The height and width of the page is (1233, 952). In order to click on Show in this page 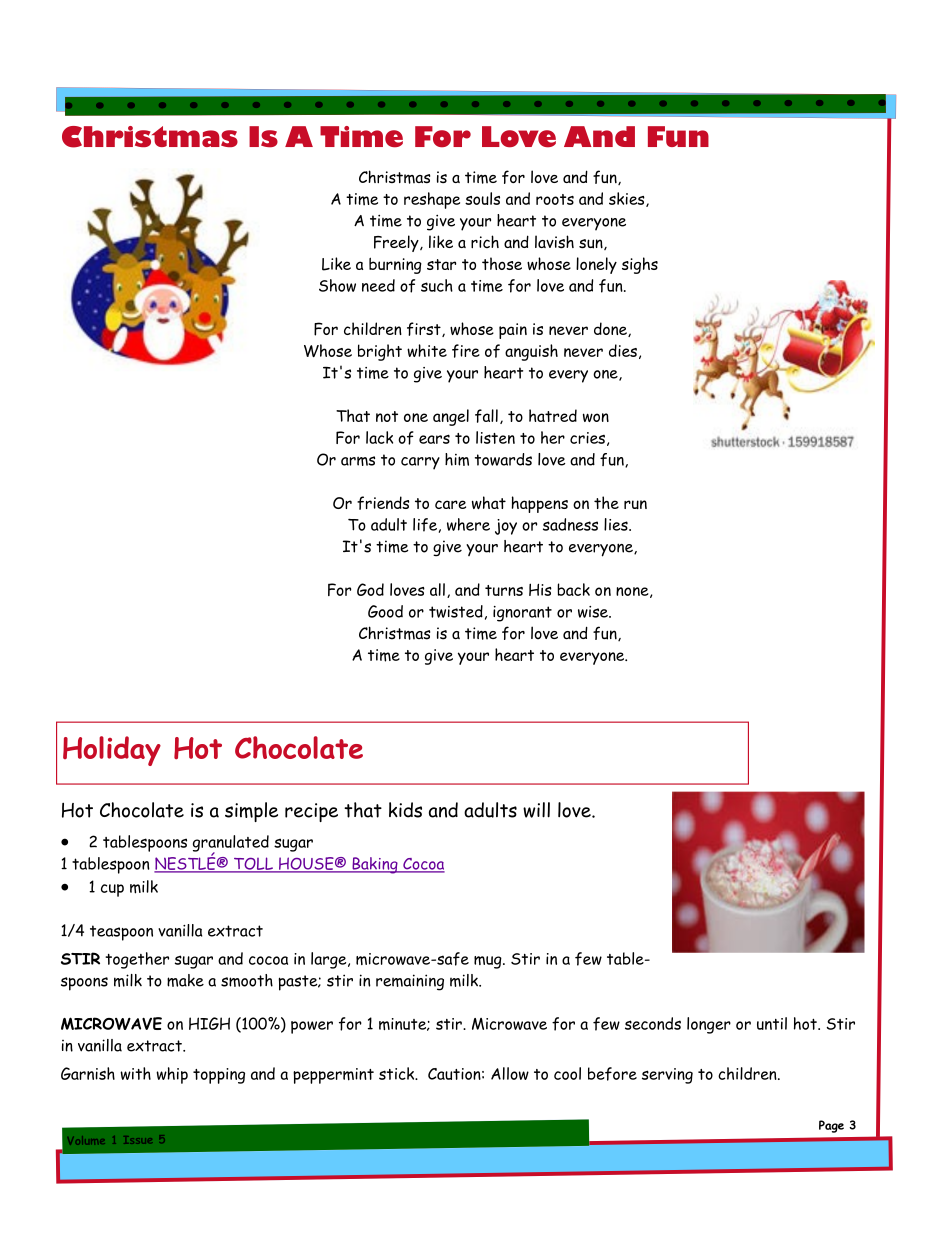, I will do `click(337, 285)`.
